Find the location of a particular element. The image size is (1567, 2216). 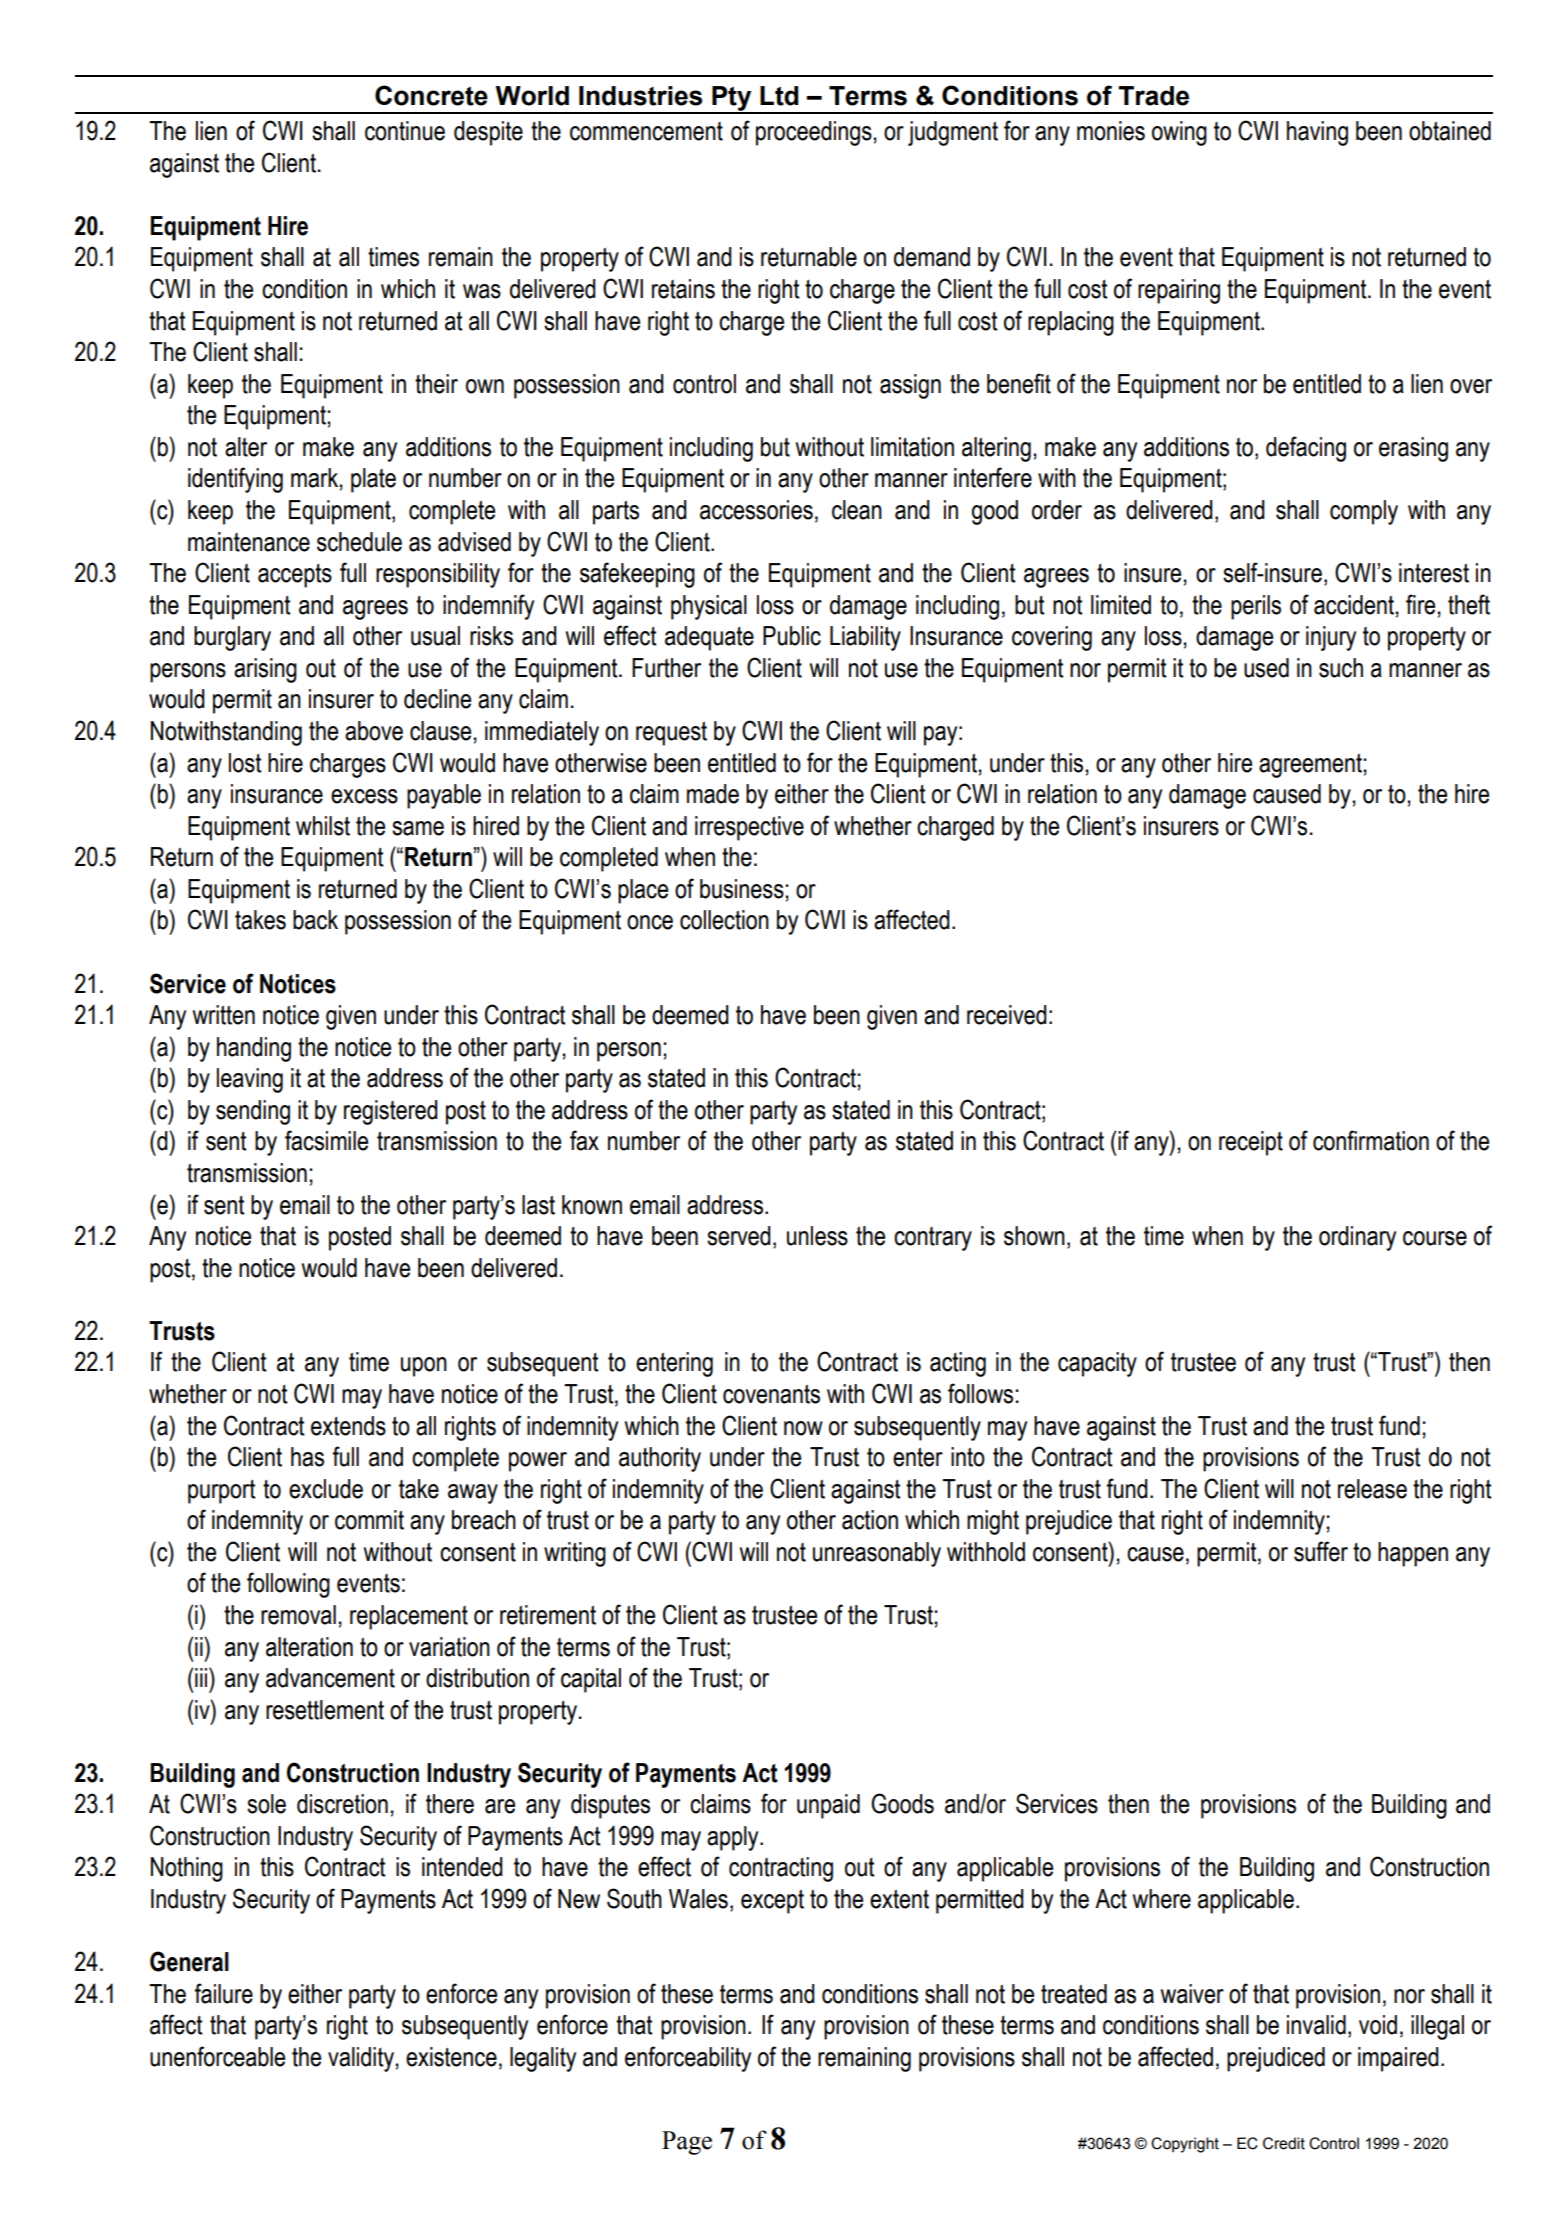

having is located at coordinates (1317, 133).
